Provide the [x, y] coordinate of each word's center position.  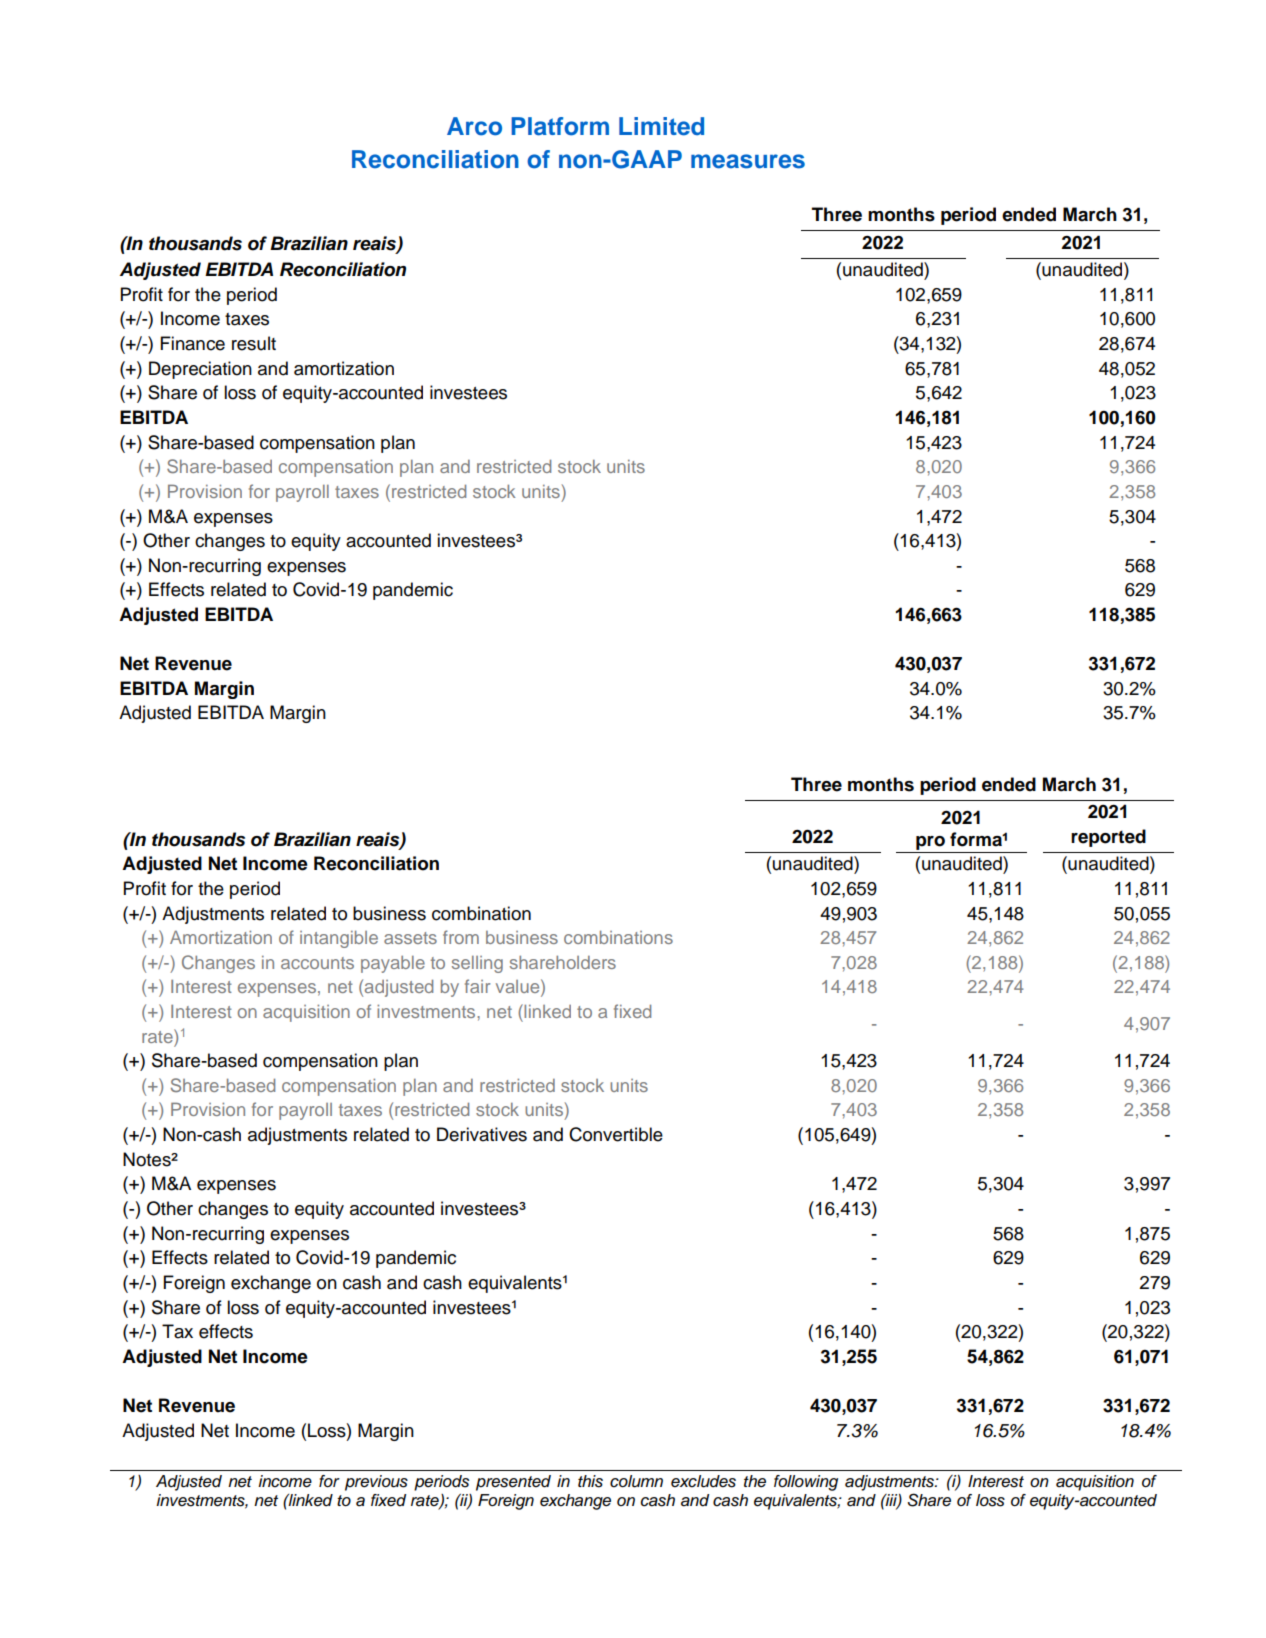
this [590, 1481]
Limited [661, 126]
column [636, 1481]
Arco [474, 126]
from [461, 937]
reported [1108, 838]
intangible [339, 939]
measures [748, 161]
